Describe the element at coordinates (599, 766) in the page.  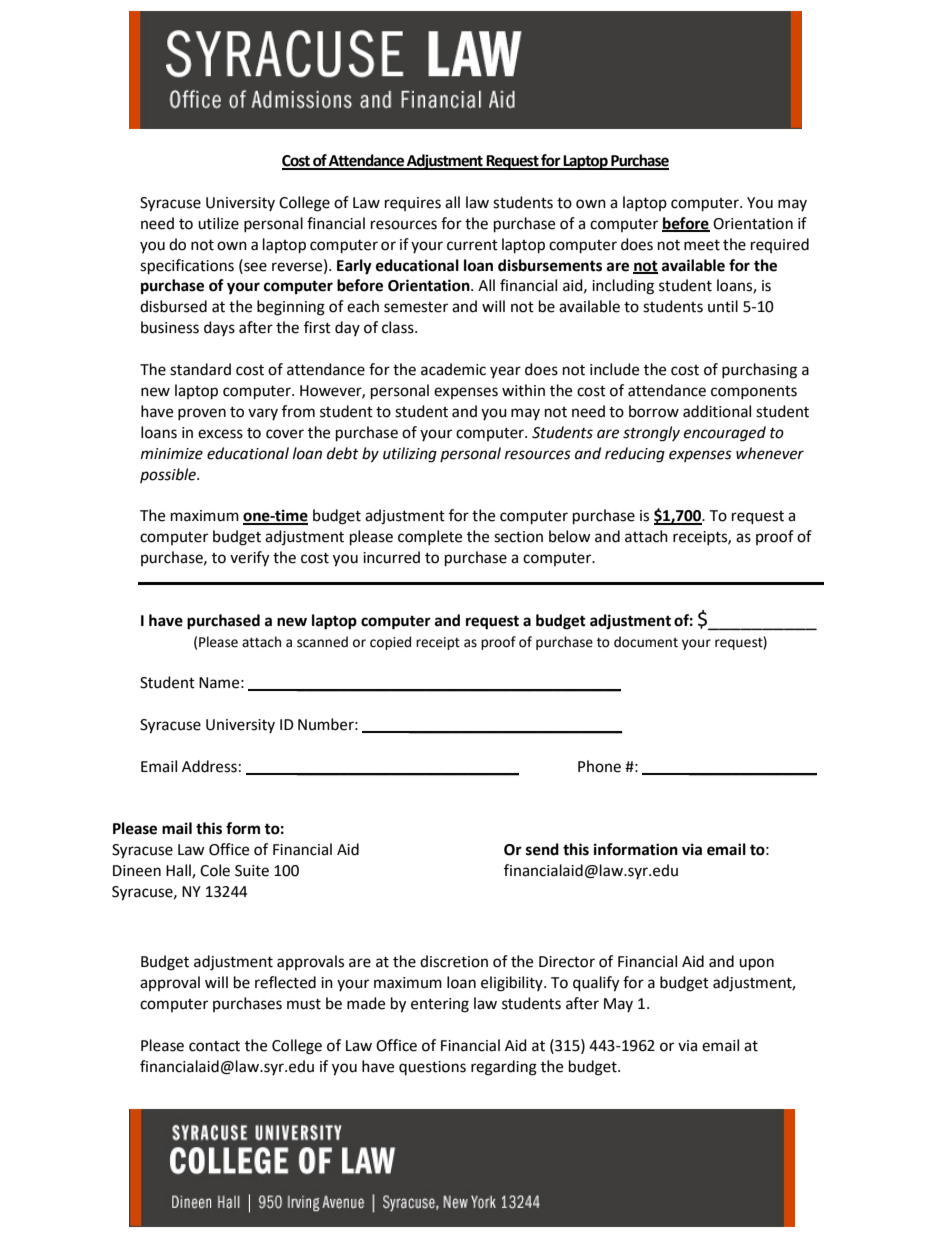
I see `Phone` at that location.
